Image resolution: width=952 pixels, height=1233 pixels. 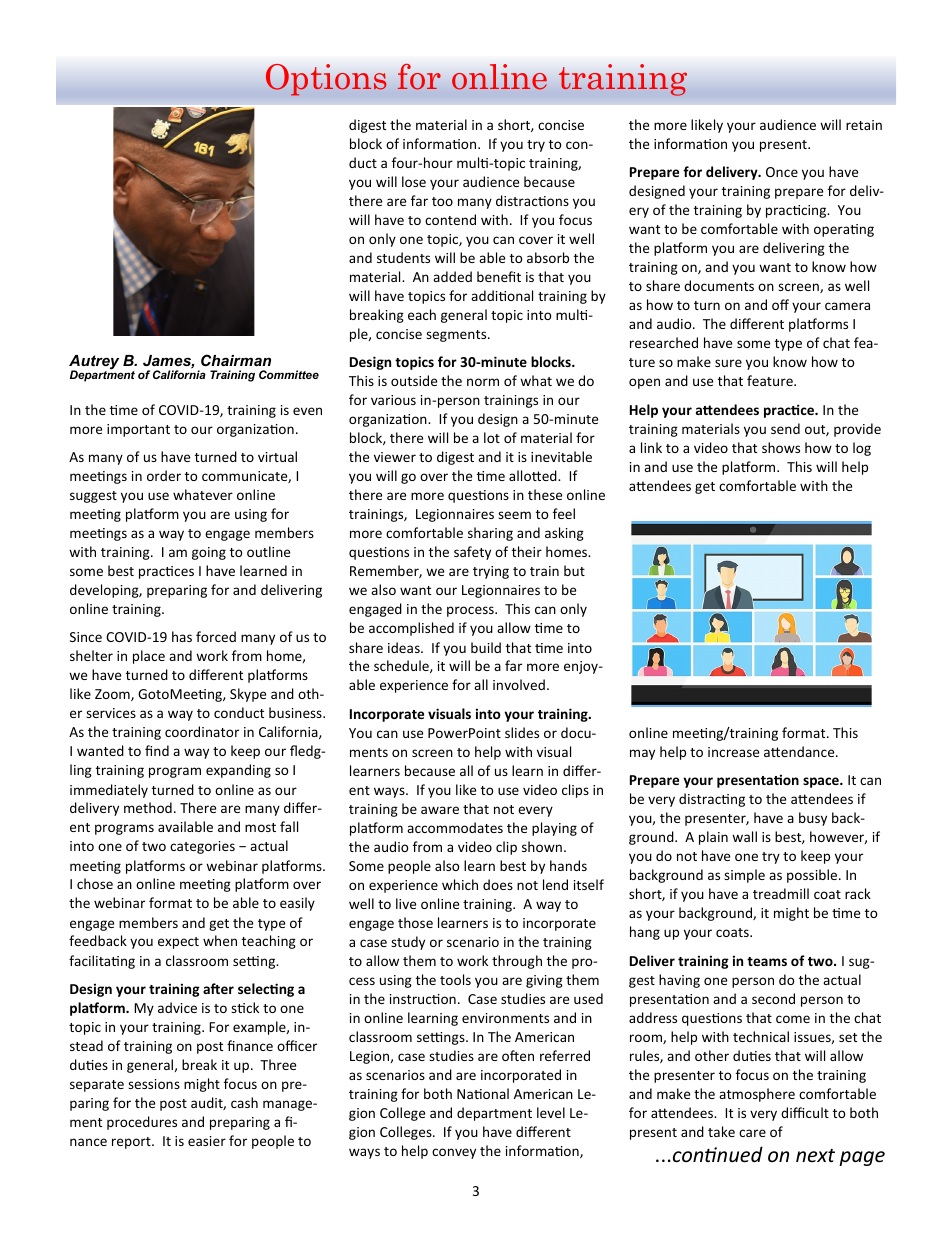 I want to click on easier, so click(x=207, y=1141).
